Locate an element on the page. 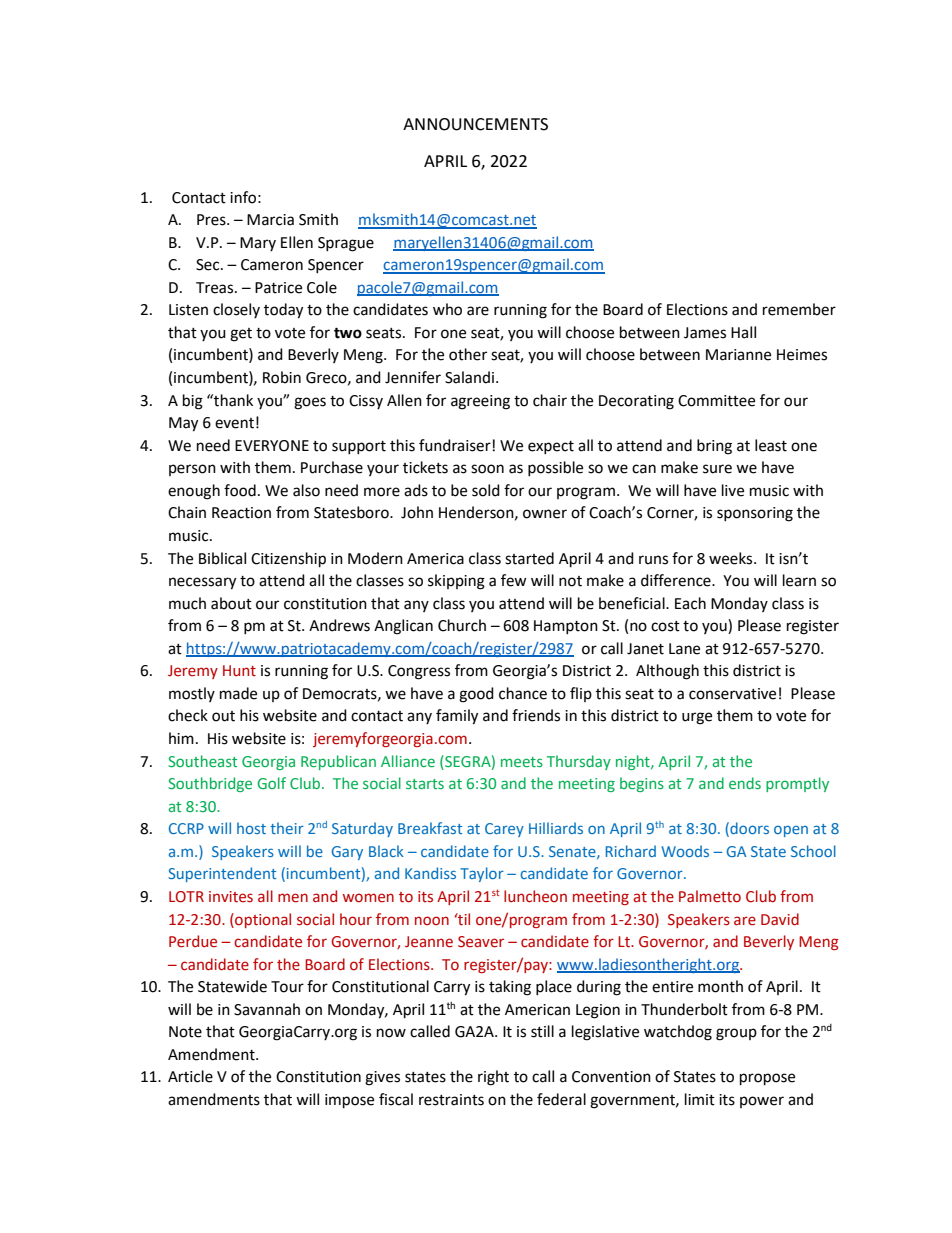  host is located at coordinates (251, 828).
